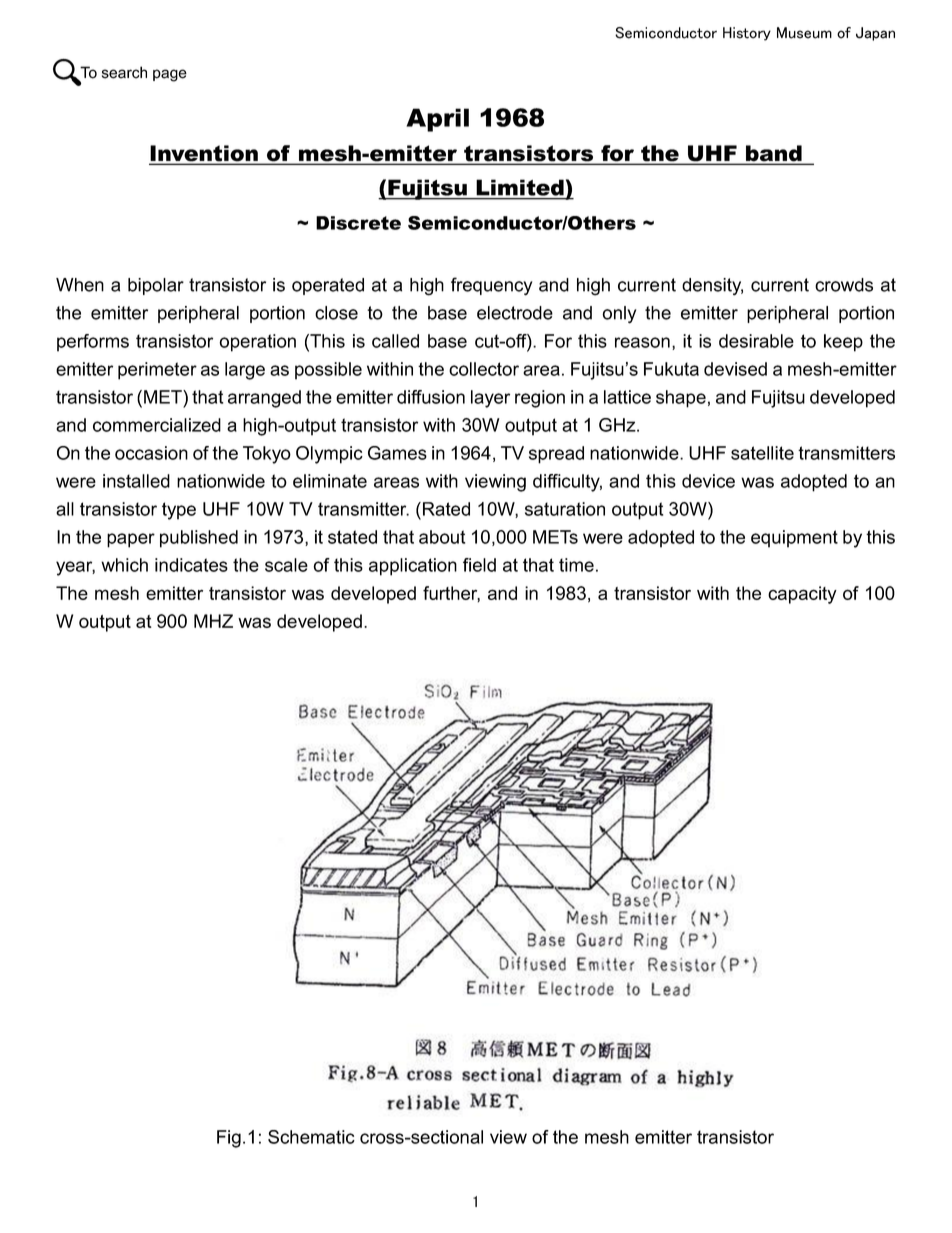  Describe the element at coordinates (157, 425) in the screenshot. I see `commercialized` at that location.
